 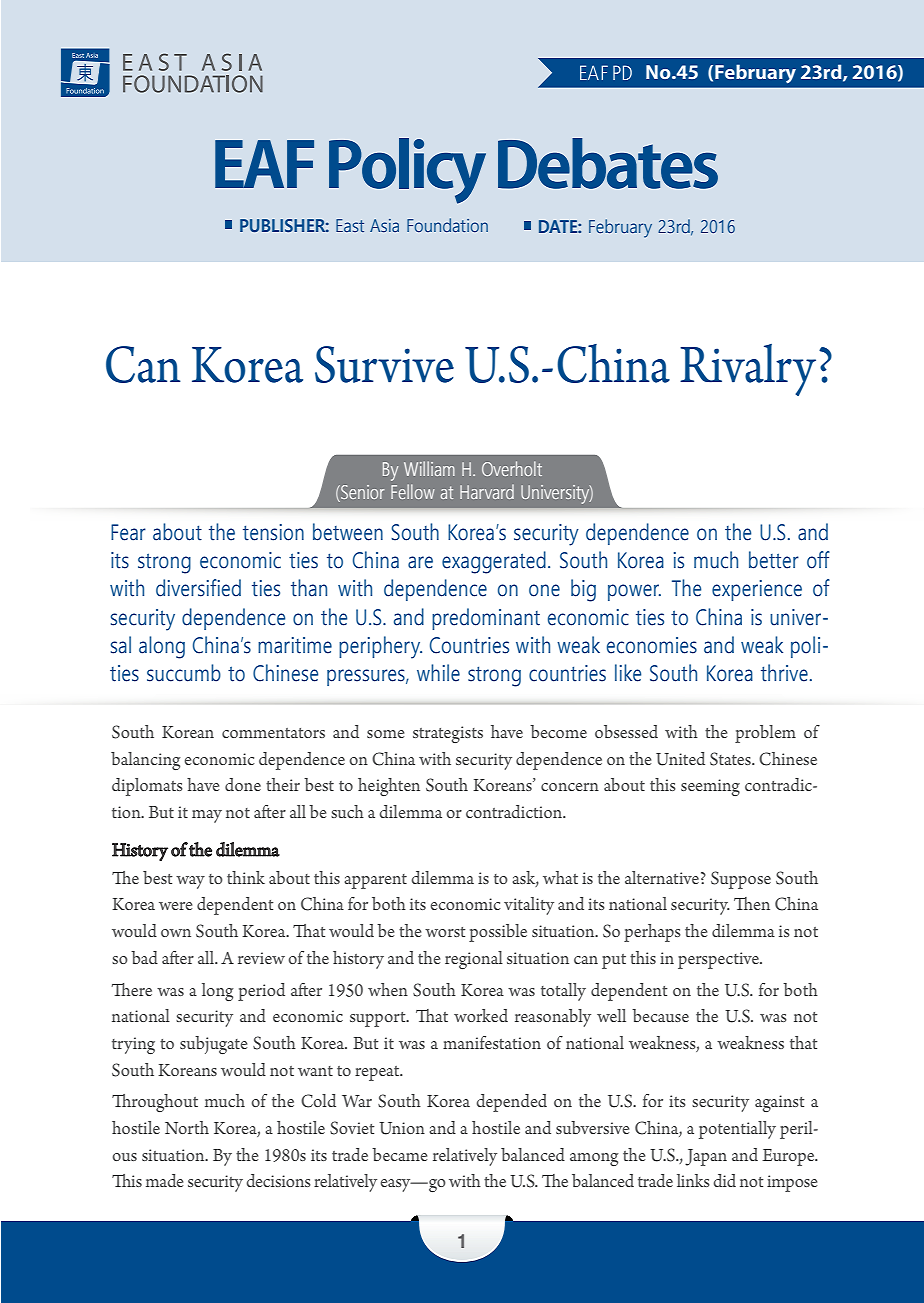 What do you see at coordinates (295, 645) in the document?
I see `maritime` at bounding box center [295, 645].
